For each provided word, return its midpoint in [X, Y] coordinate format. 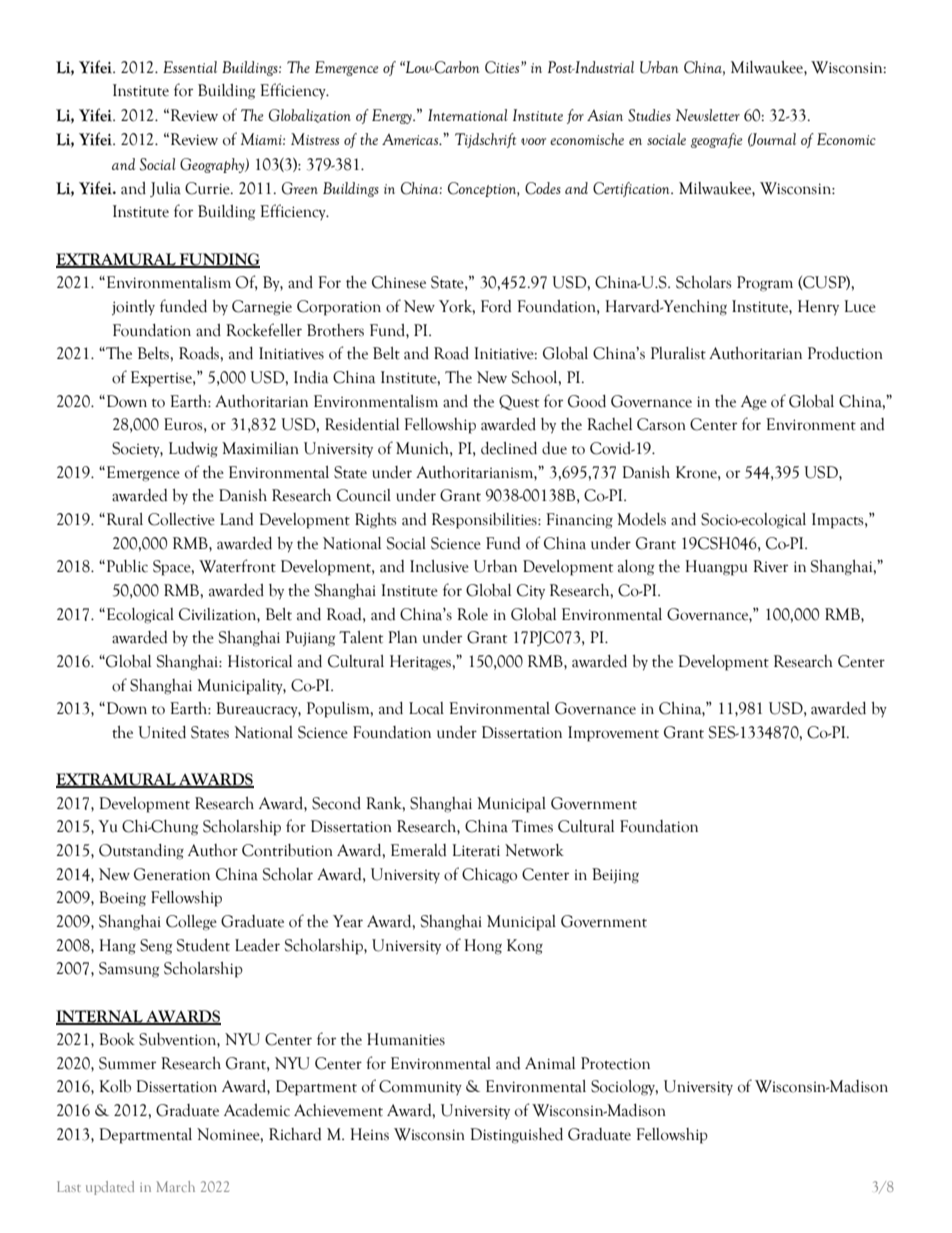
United [162, 732]
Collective [181, 519]
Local [426, 708]
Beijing [615, 876]
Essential [190, 67]
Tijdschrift [486, 140]
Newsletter [708, 115]
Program [765, 284]
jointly [133, 307]
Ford [496, 306]
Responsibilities [485, 521]
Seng [156, 947]
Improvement [613, 734]
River [770, 566]
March [175, 1186]
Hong [483, 947]
